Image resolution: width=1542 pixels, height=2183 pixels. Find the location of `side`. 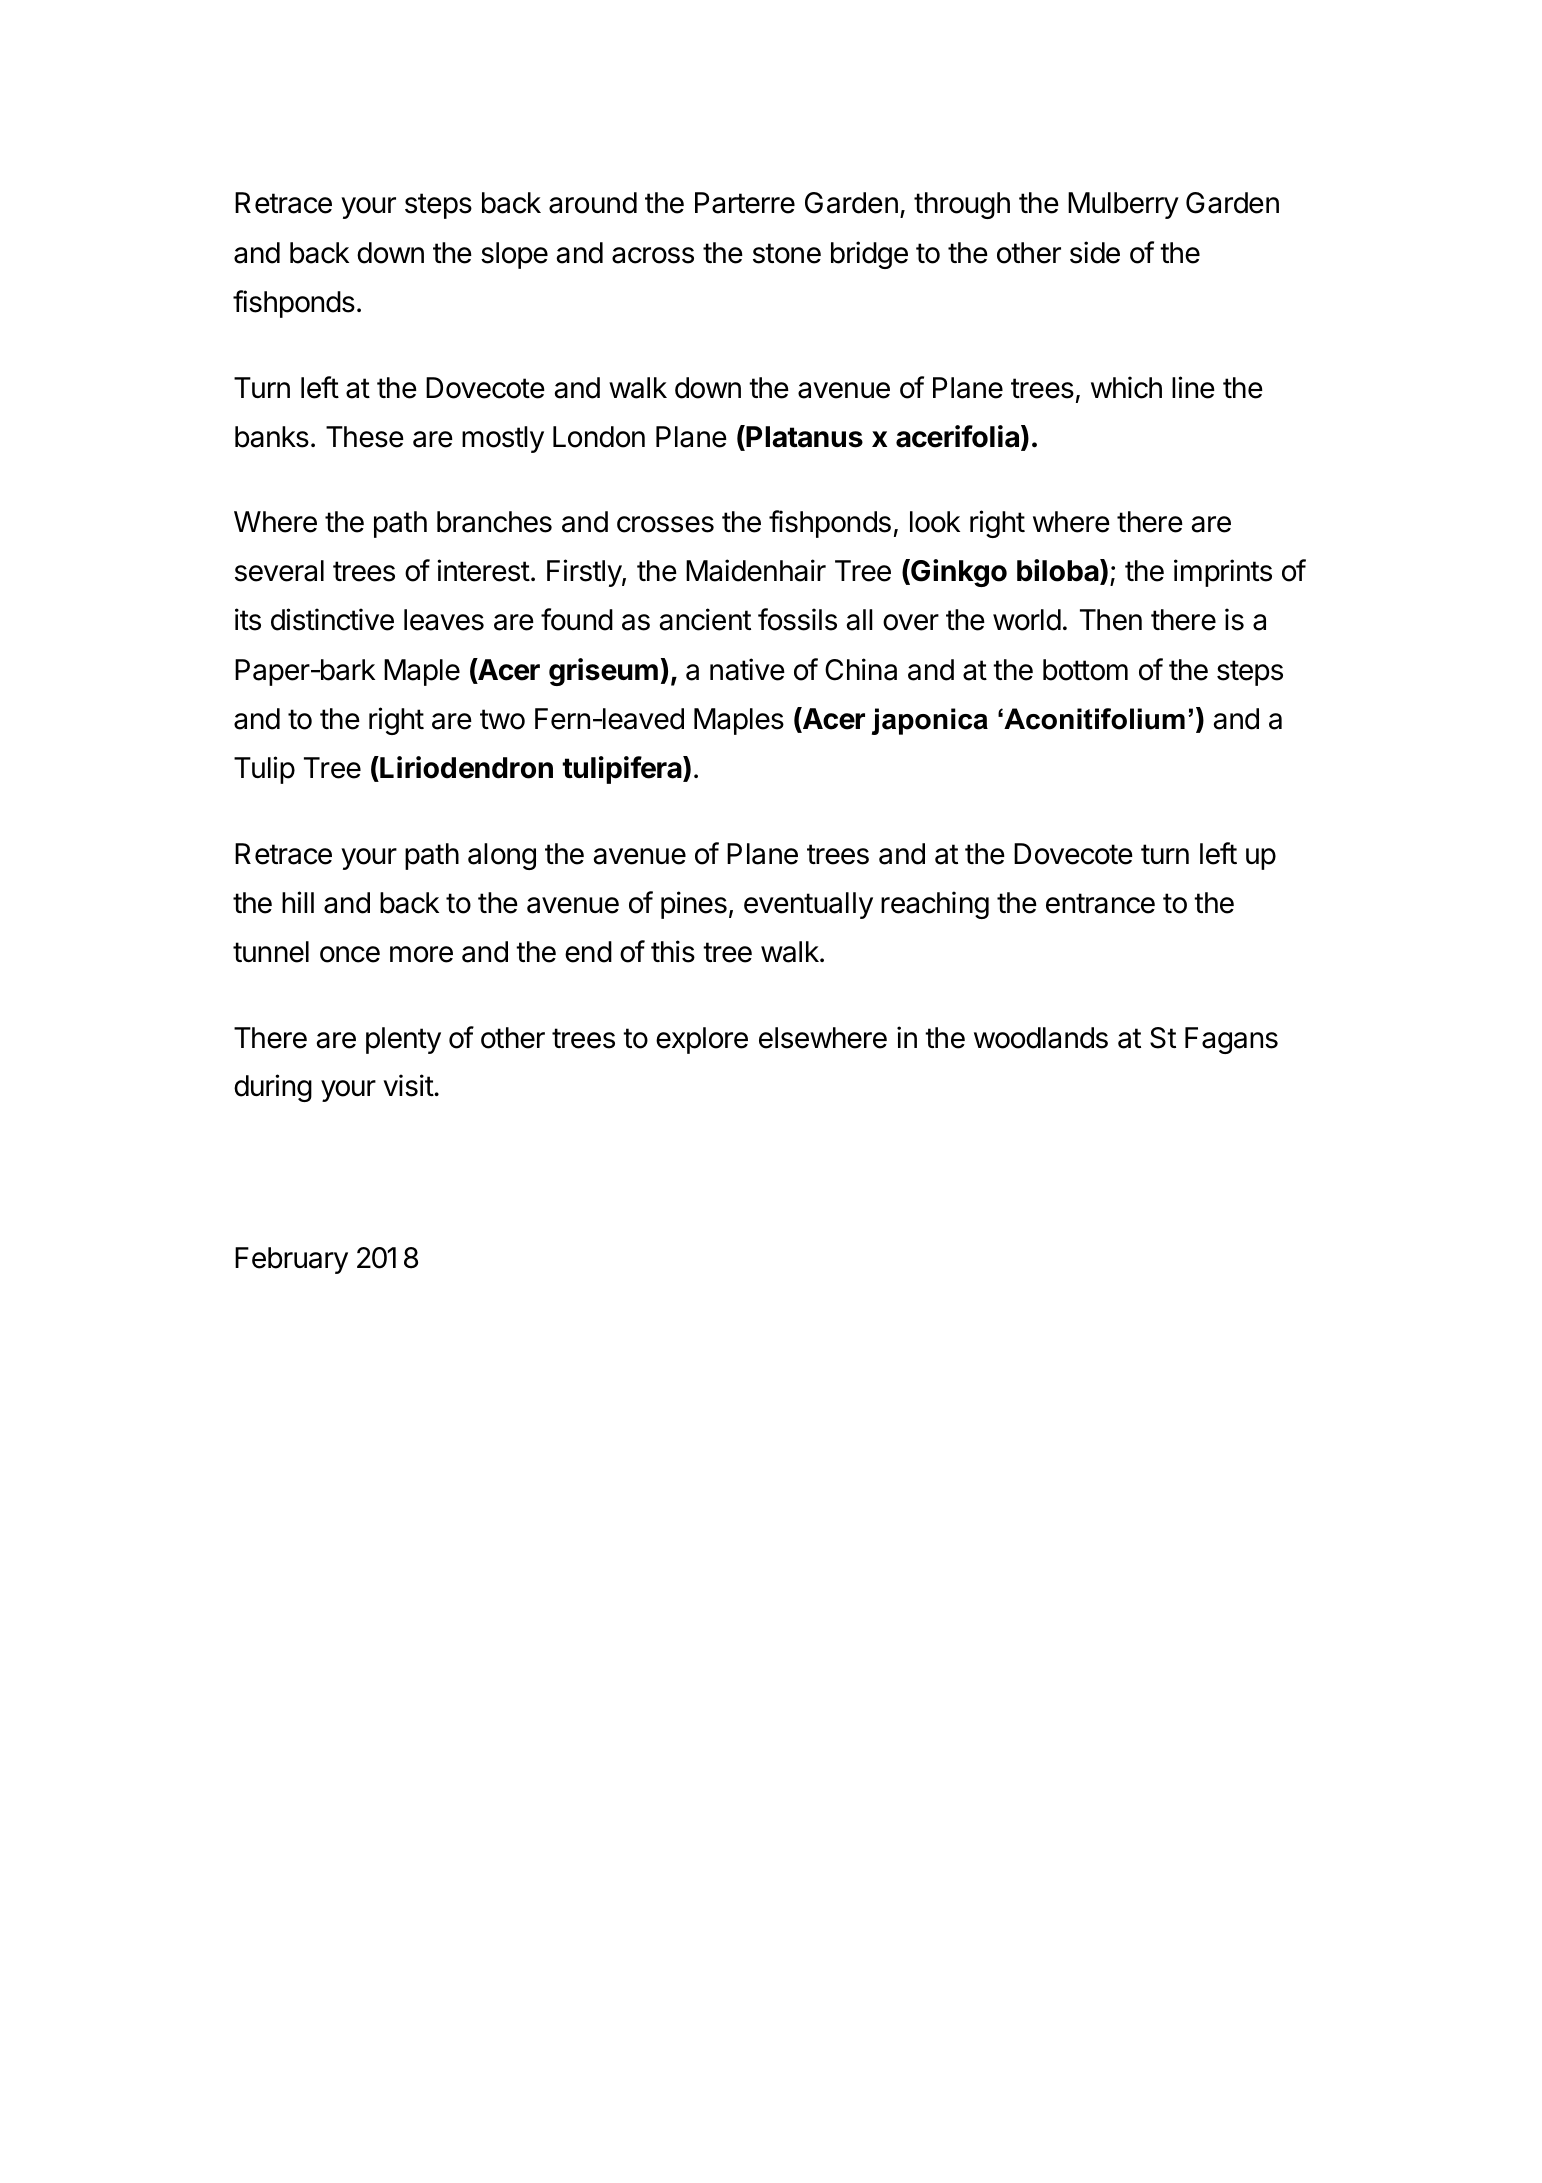

side is located at coordinates (1095, 252).
